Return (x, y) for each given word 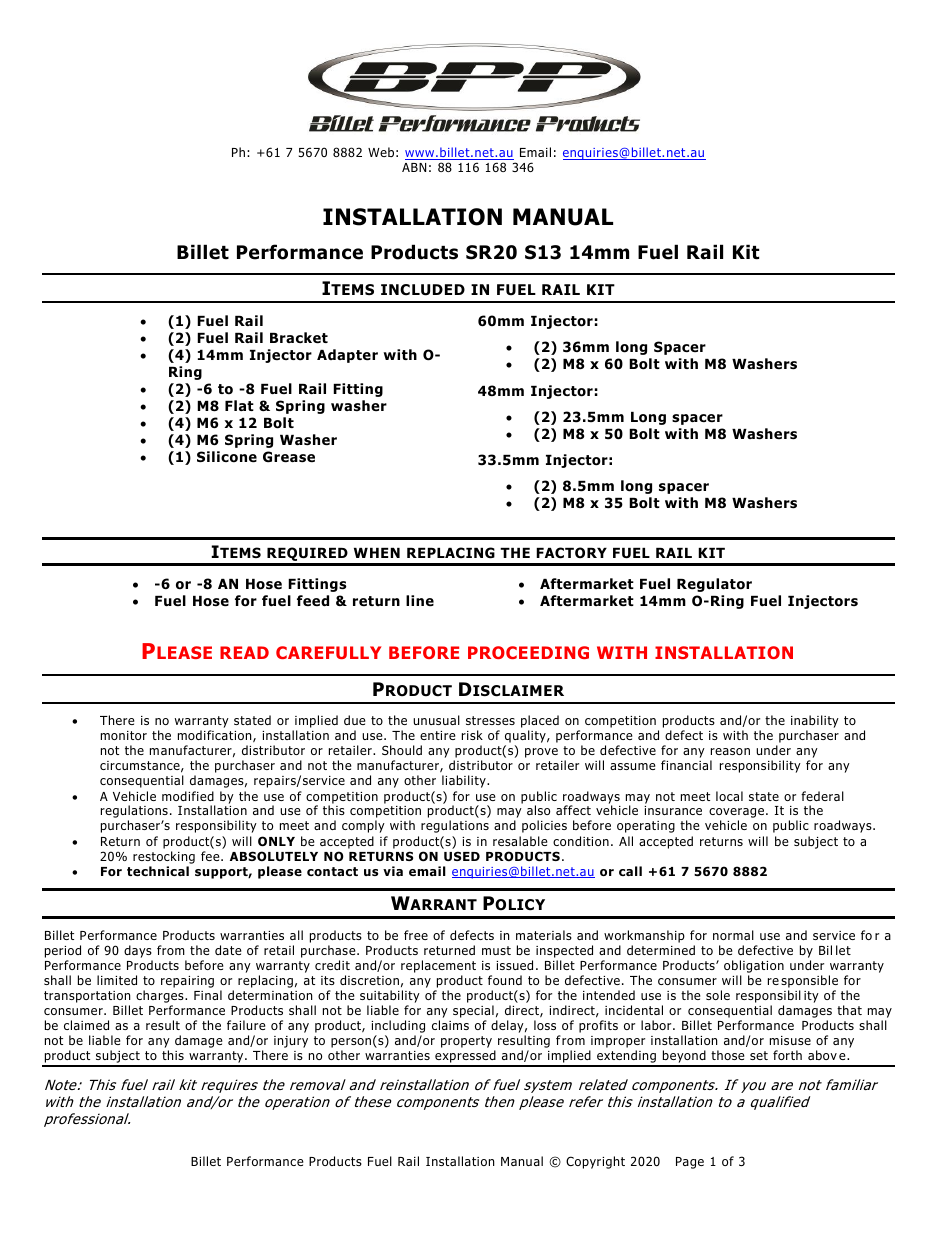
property (466, 1042)
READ (244, 652)
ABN (414, 167)
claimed (86, 1025)
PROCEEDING (528, 652)
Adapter (347, 356)
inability (815, 723)
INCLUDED (423, 290)
